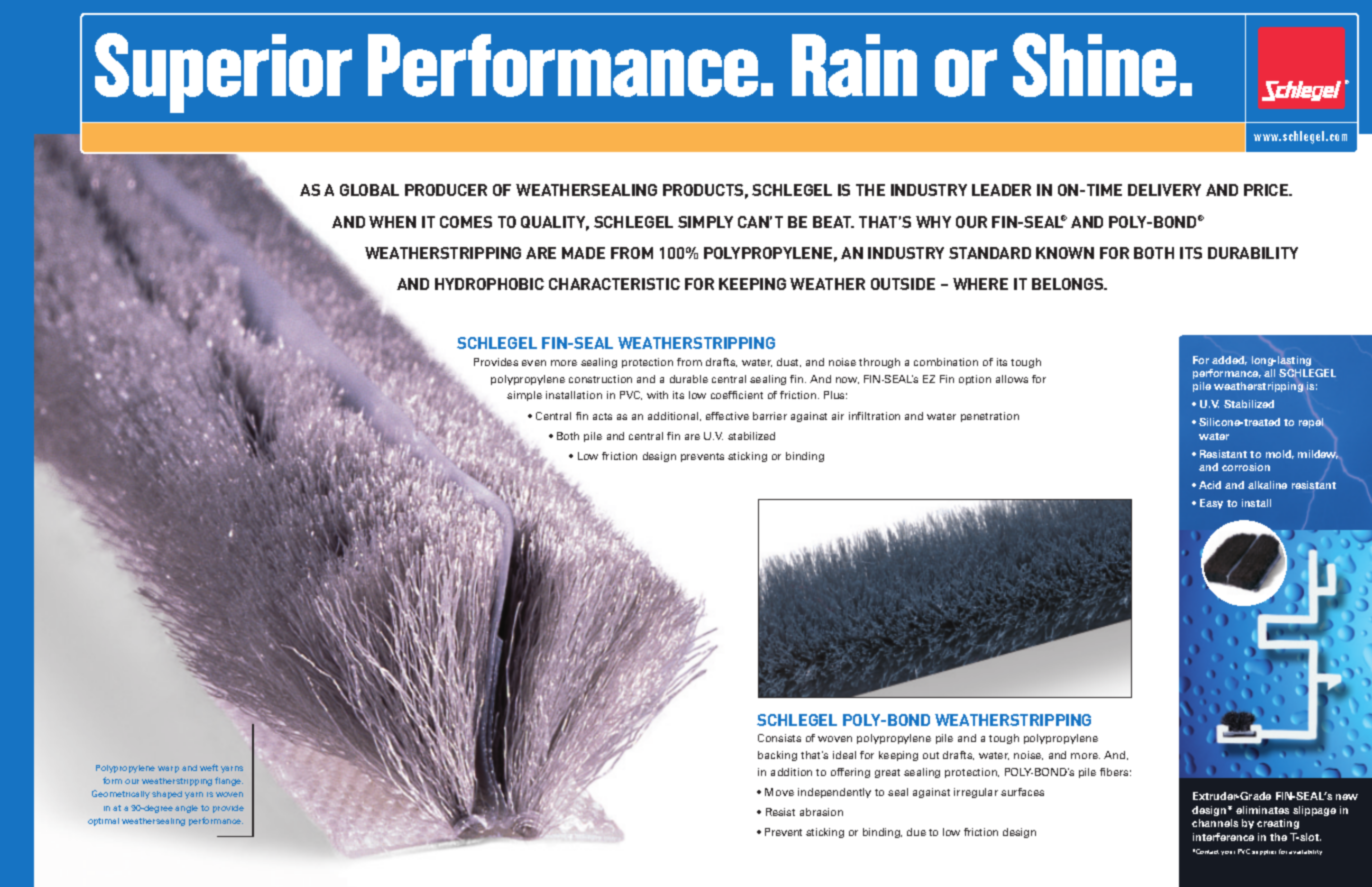  Describe the element at coordinates (1253, 253) in the screenshot. I see `DURABILITY` at that location.
